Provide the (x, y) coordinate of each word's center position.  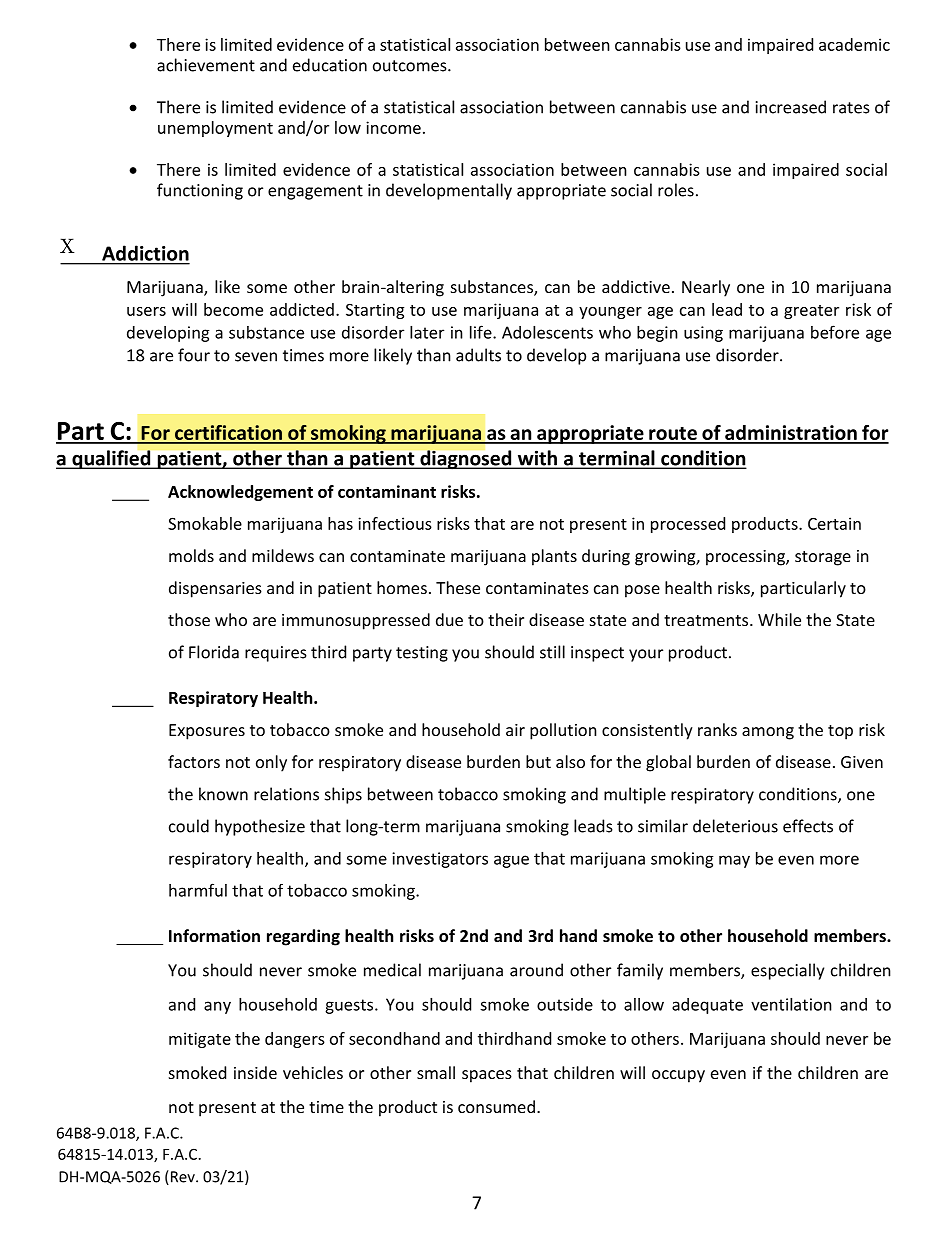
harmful (198, 890)
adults (478, 355)
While (779, 619)
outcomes (411, 66)
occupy (678, 1076)
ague (511, 861)
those (189, 619)
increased (791, 107)
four (194, 355)
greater (811, 312)
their (506, 619)
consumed (496, 1106)
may (734, 861)
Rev (182, 1177)
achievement (206, 65)
